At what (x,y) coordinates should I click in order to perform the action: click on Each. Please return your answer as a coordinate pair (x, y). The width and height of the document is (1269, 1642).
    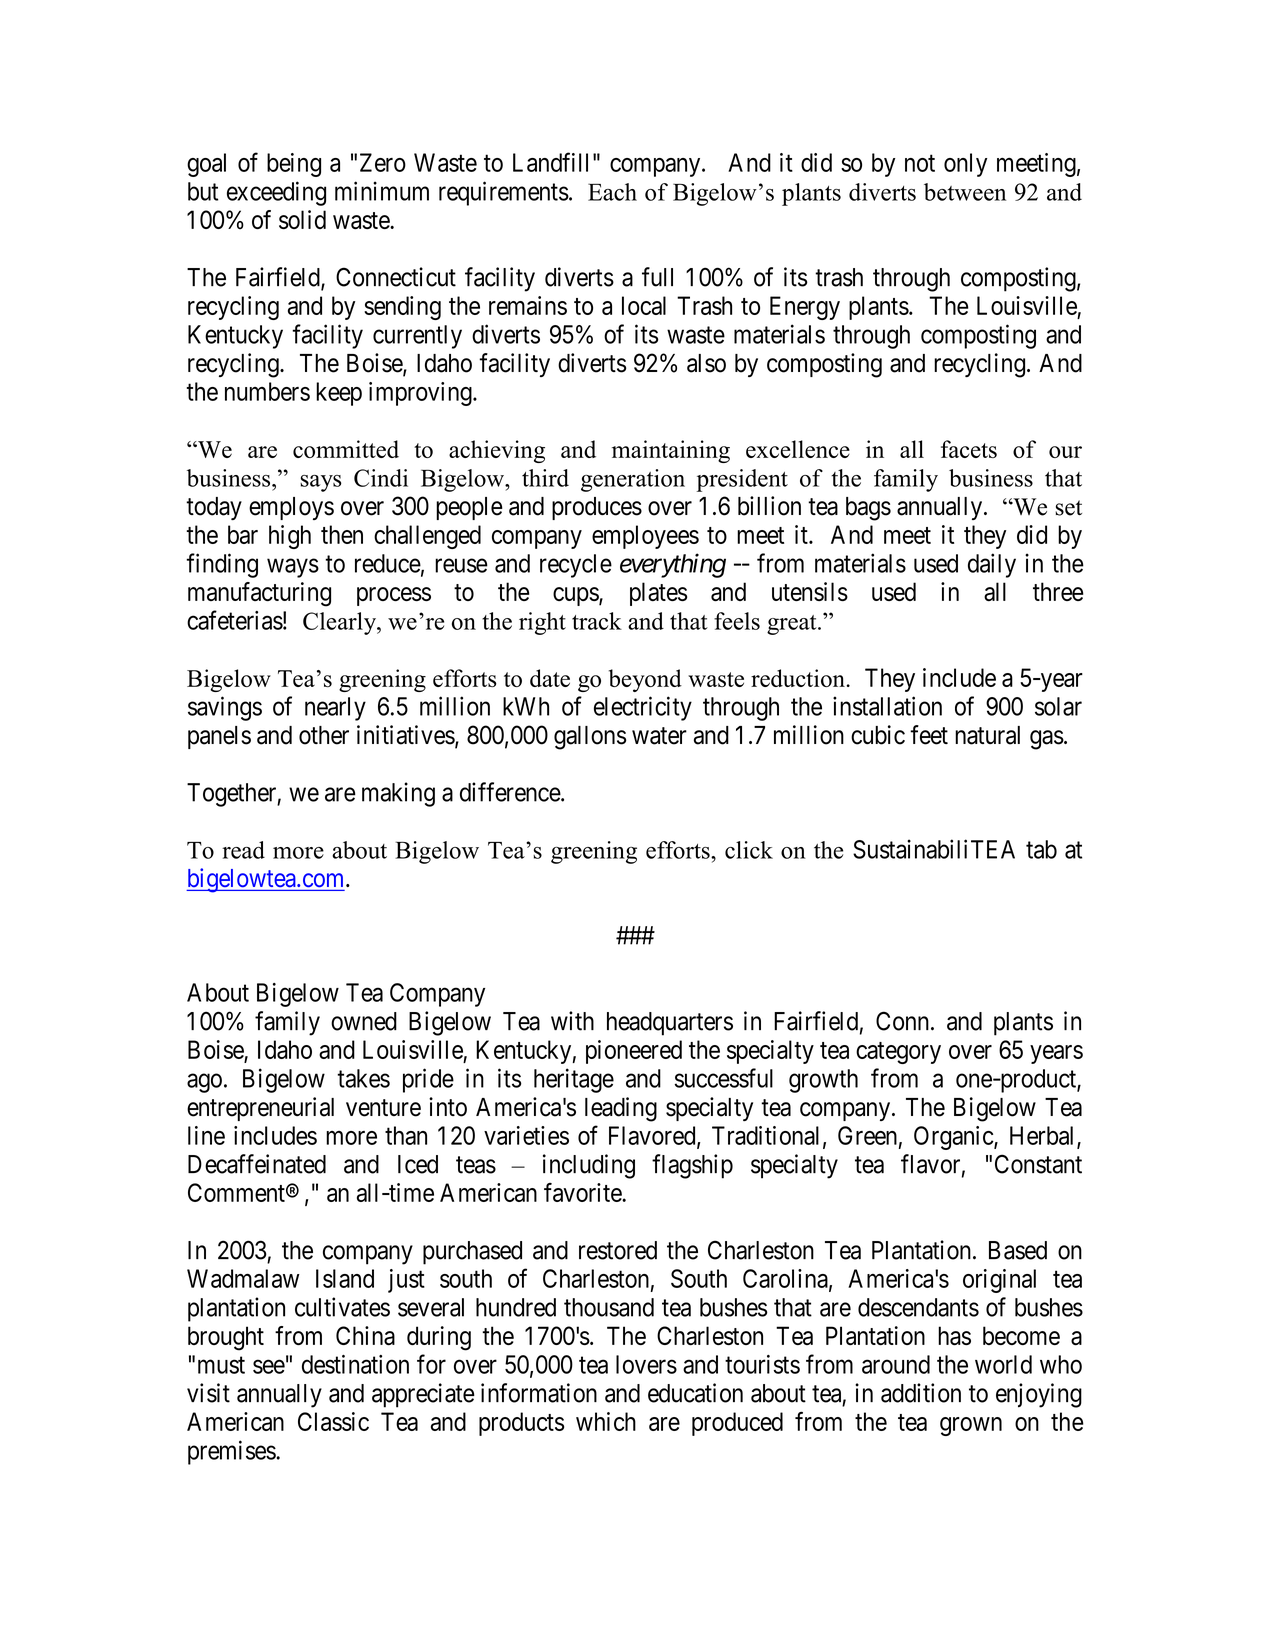
    Looking at the image, I should click on (612, 192).
